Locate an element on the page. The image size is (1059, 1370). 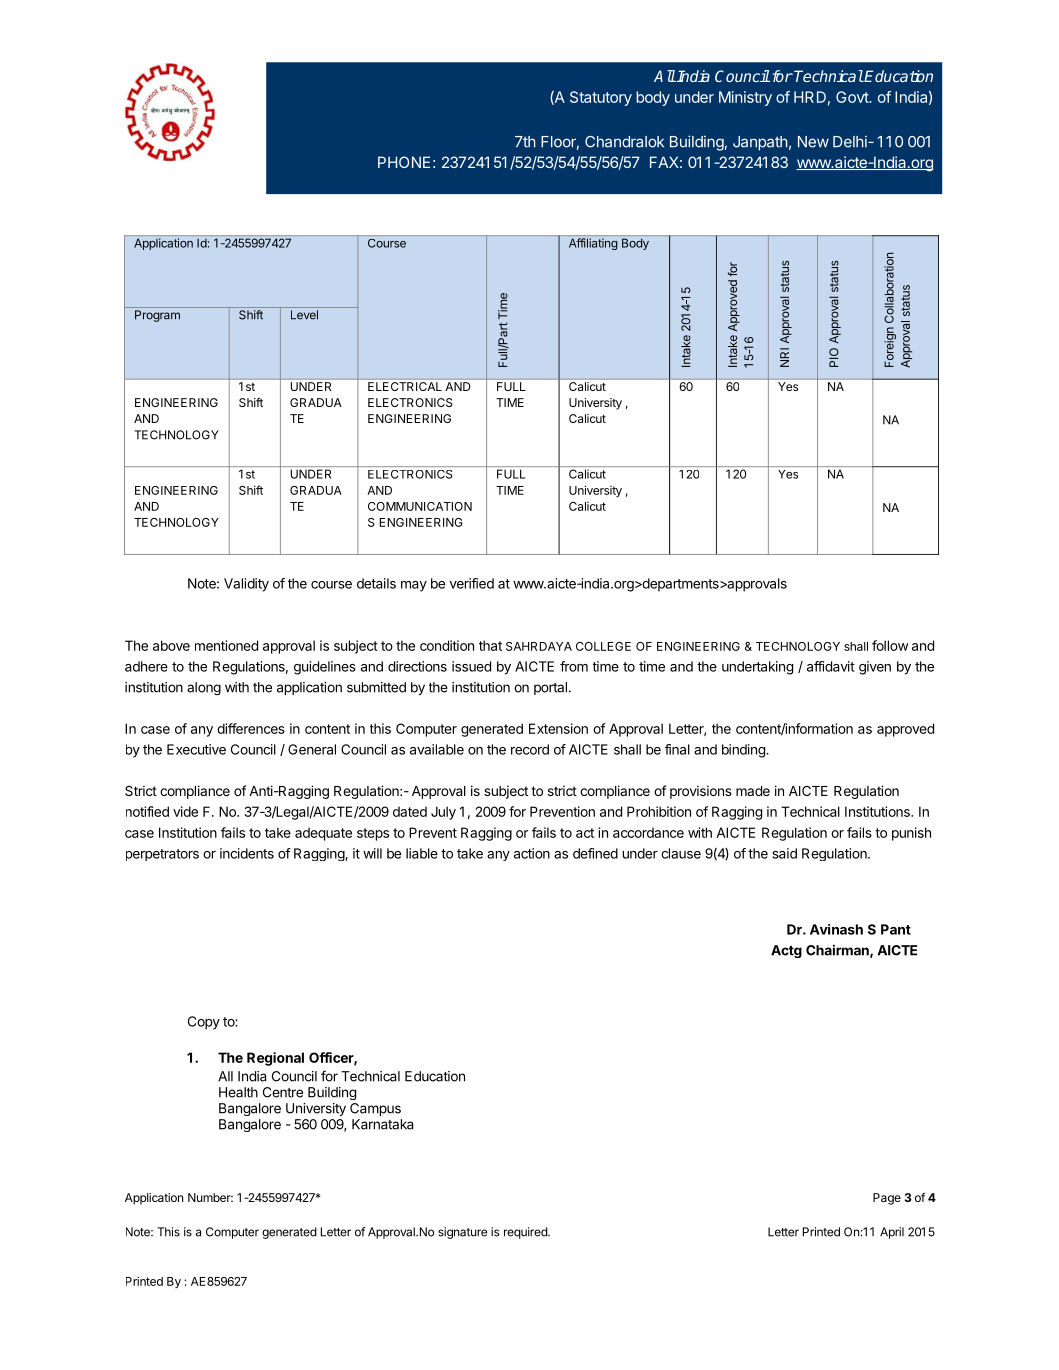
portal is located at coordinates (550, 688).
